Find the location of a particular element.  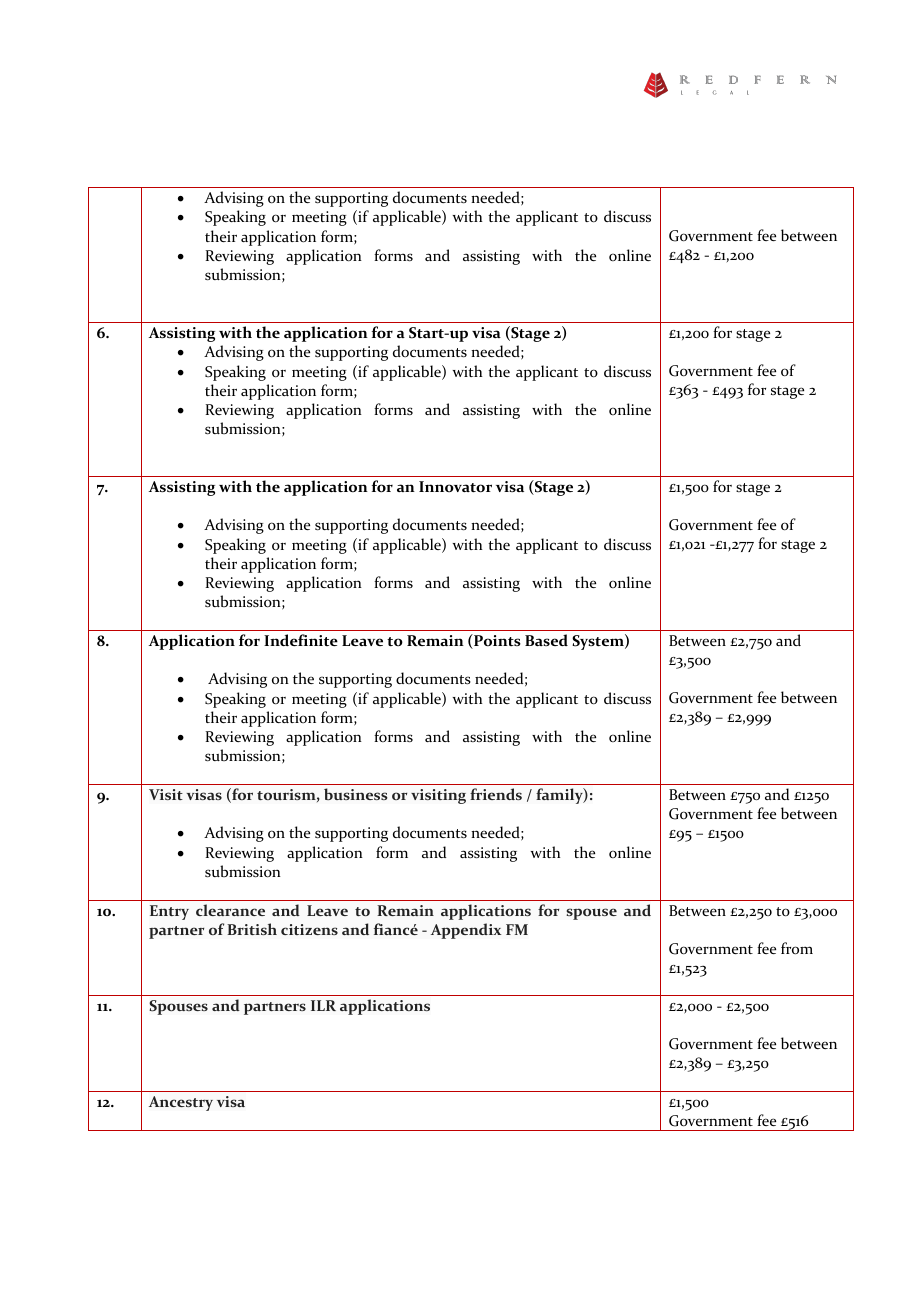

Points is located at coordinates (496, 641).
